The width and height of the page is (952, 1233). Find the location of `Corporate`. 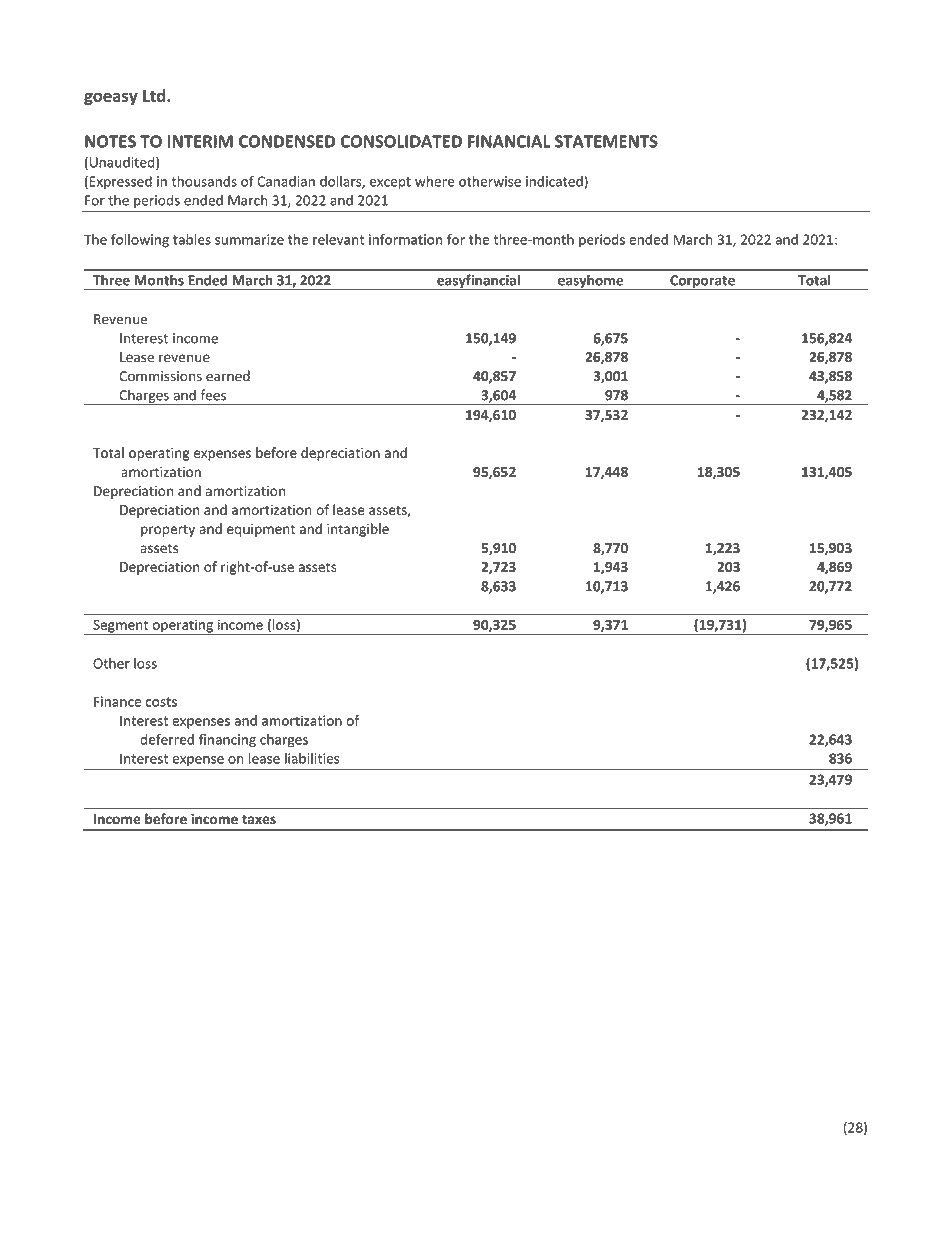

Corporate is located at coordinates (702, 282).
